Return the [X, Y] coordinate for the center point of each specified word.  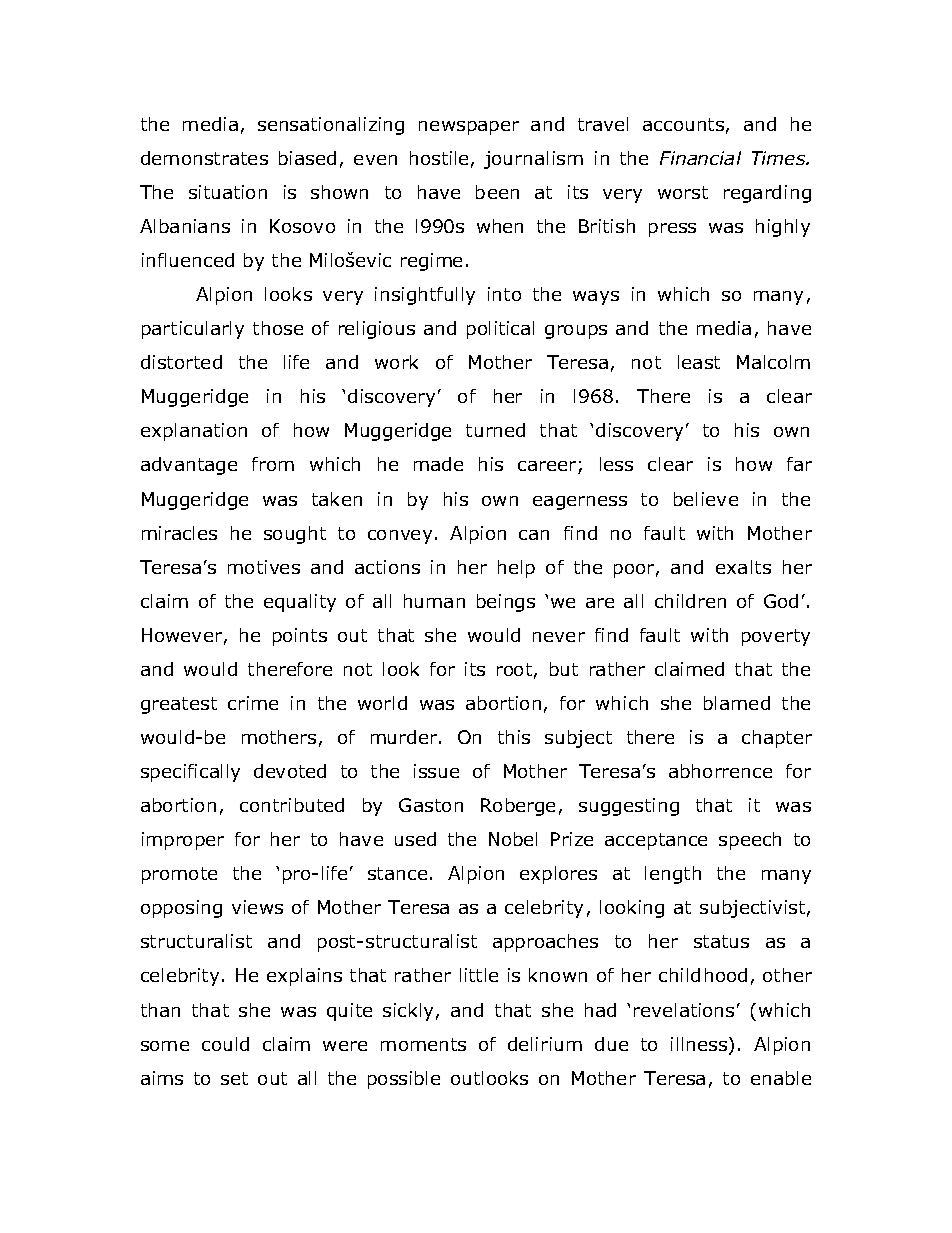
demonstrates [204, 158]
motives [264, 567]
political [500, 330]
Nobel [513, 839]
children [690, 601]
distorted [181, 362]
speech [750, 841]
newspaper [469, 128]
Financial [700, 158]
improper [183, 841]
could [225, 1044]
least [699, 362]
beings [506, 603]
